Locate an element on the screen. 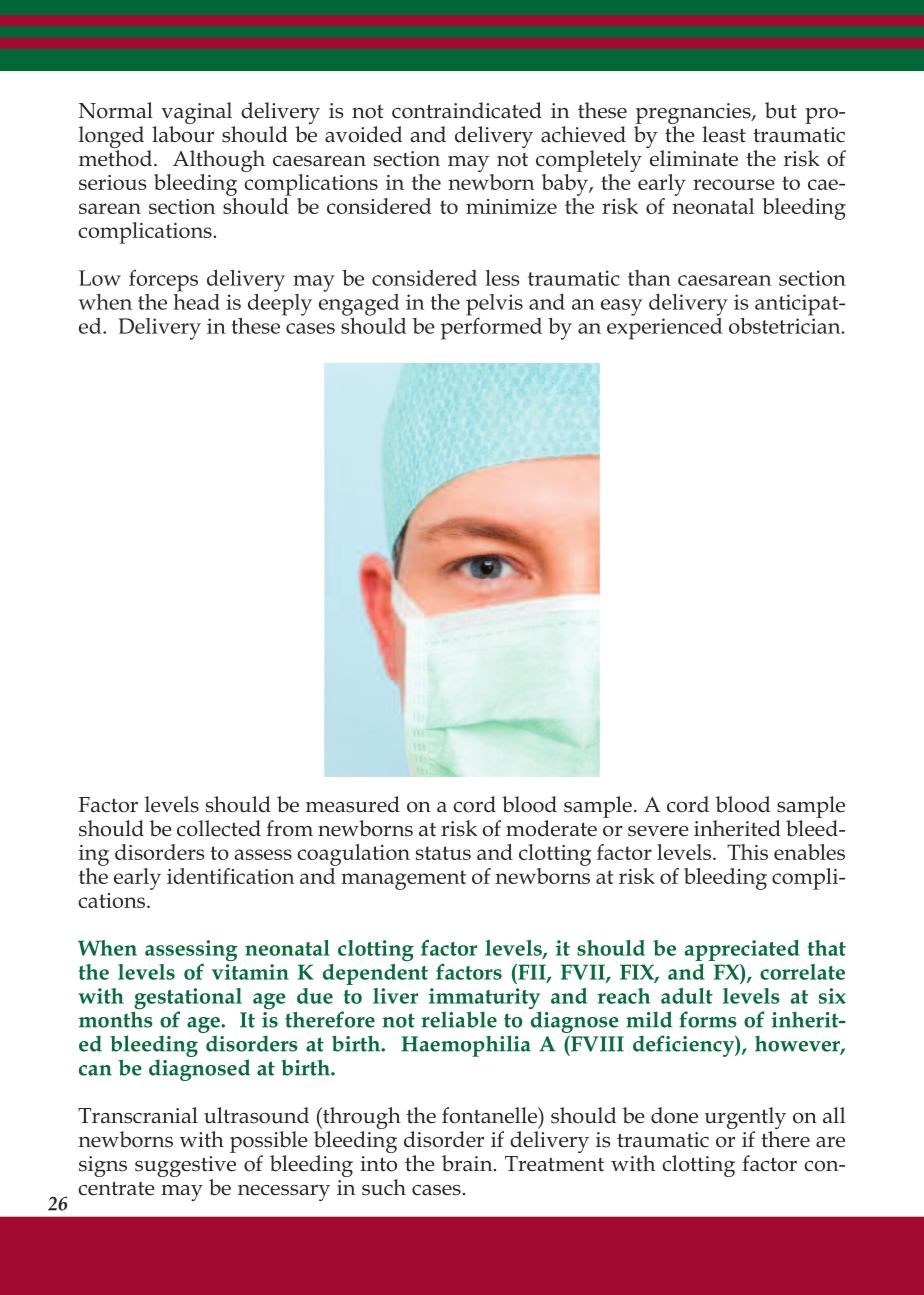 Image resolution: width=924 pixels, height=1295 pixels. head is located at coordinates (196, 300).
